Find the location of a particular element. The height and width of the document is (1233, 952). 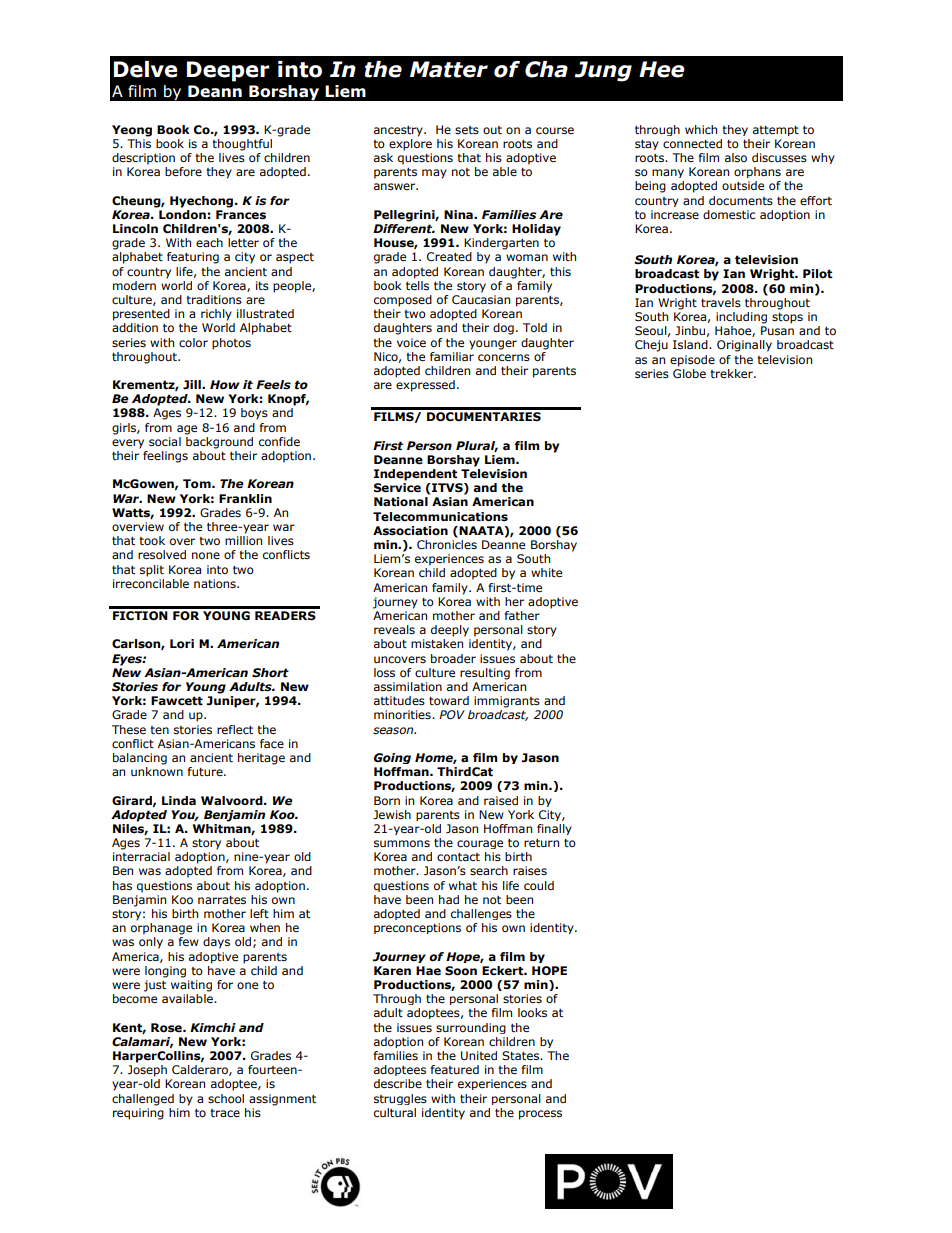

which is located at coordinates (701, 129).
